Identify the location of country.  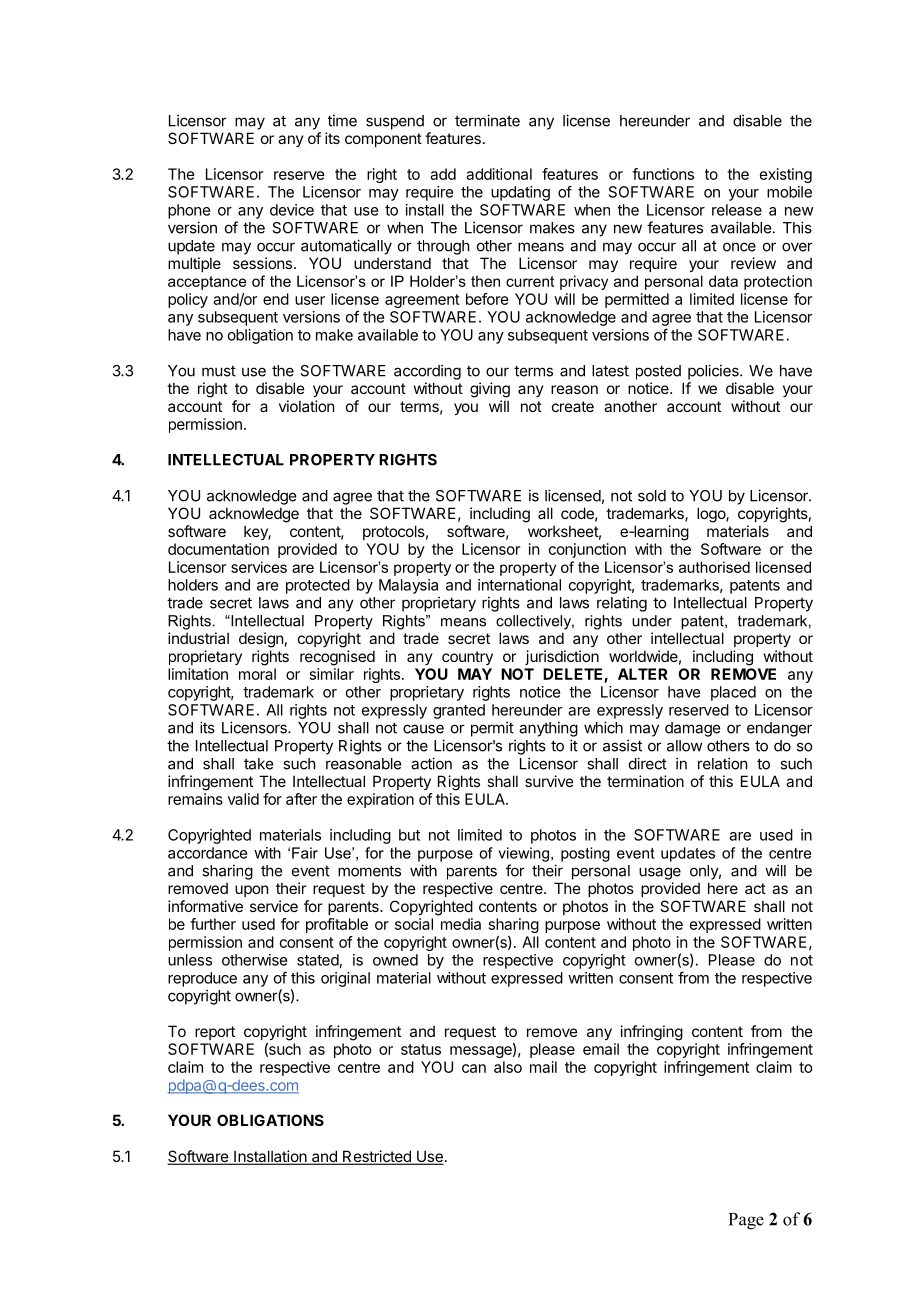
(467, 658).
